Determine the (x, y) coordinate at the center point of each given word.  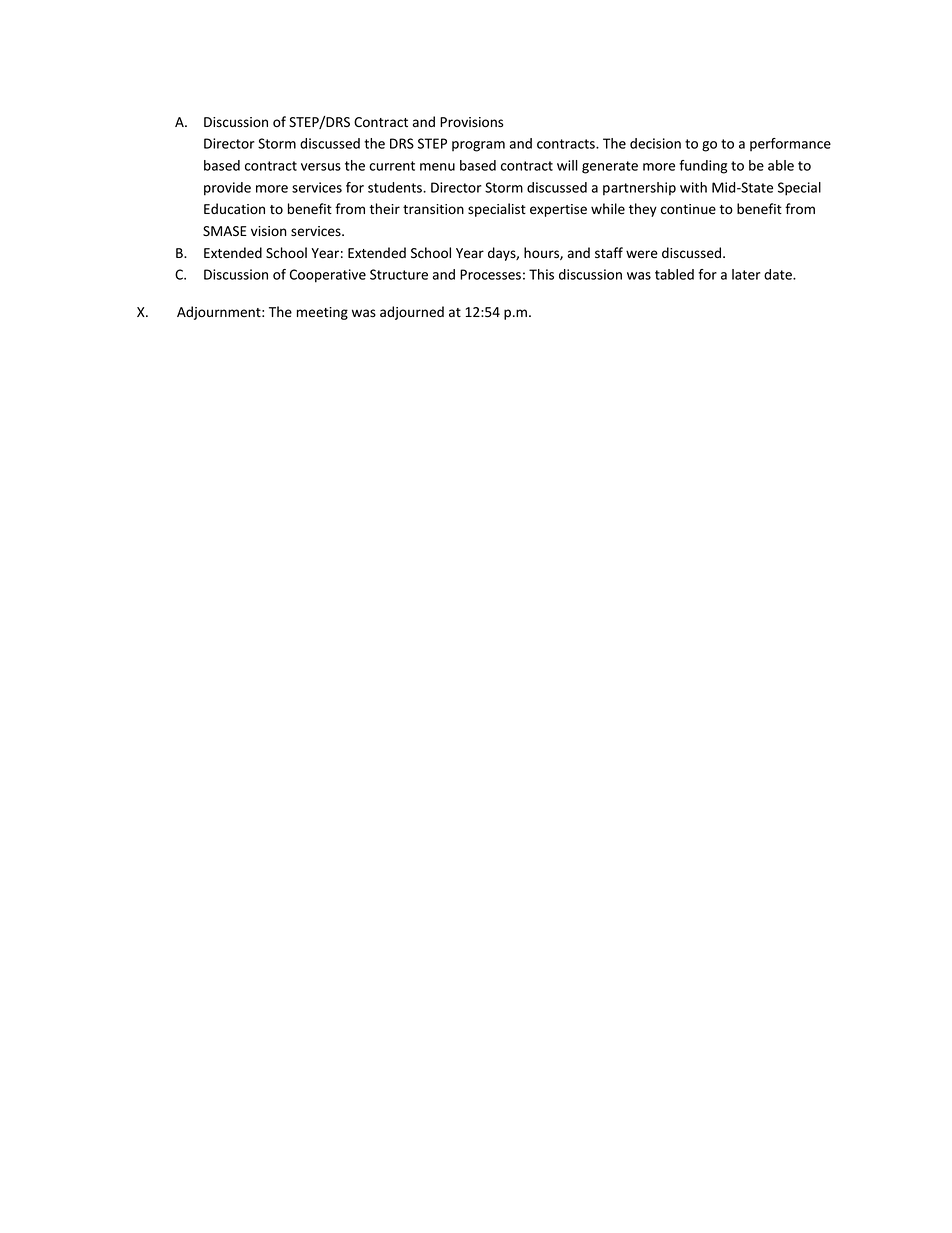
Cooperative (328, 276)
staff (609, 252)
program (478, 146)
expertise (558, 210)
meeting (322, 313)
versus (321, 167)
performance (790, 144)
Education (234, 208)
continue (688, 209)
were (642, 254)
